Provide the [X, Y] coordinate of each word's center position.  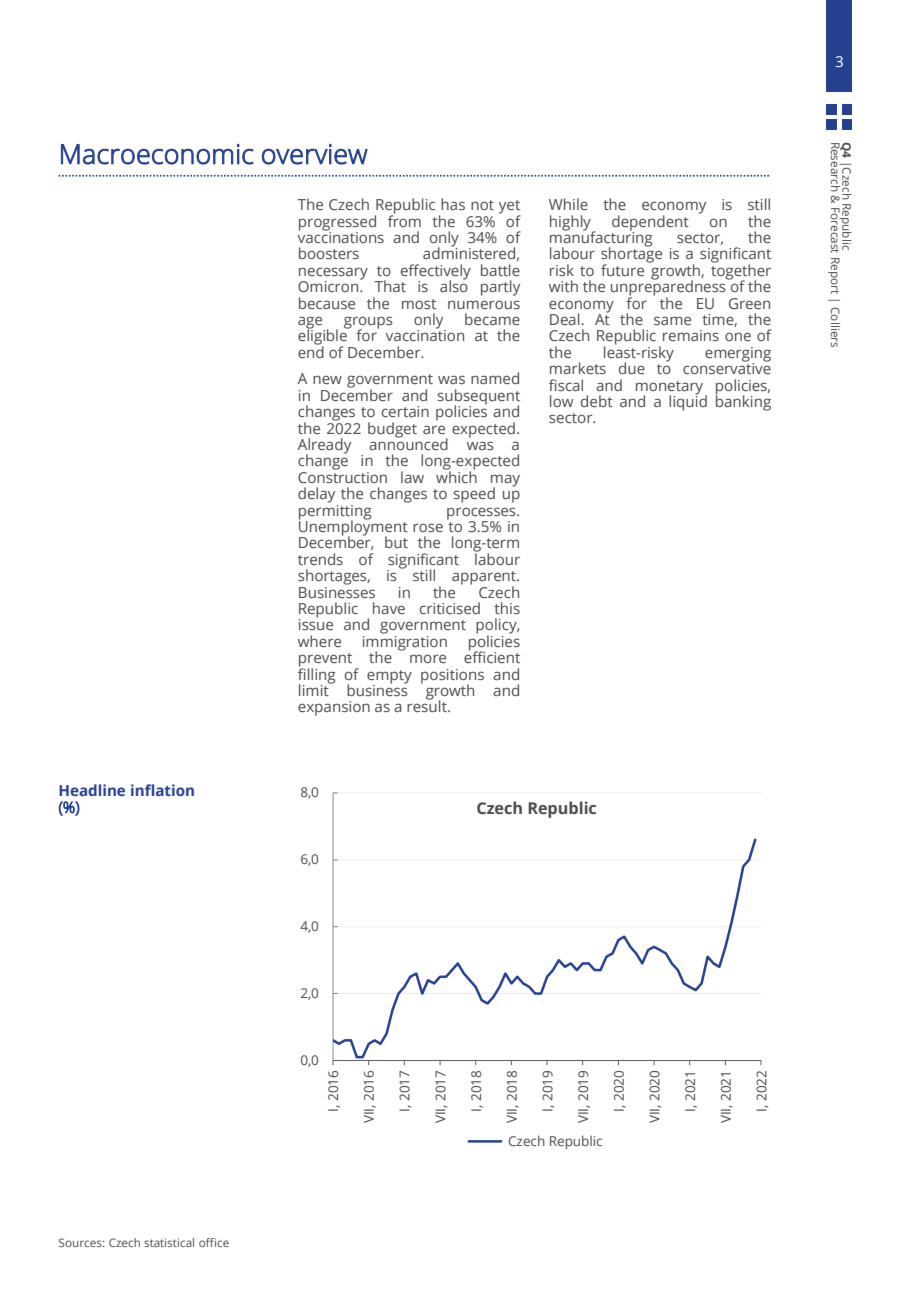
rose [428, 527]
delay [316, 495]
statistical [169, 1242]
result [428, 705]
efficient [492, 656]
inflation [162, 790]
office [214, 1242]
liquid [688, 402]
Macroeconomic [157, 154]
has [453, 204]
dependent [650, 224]
